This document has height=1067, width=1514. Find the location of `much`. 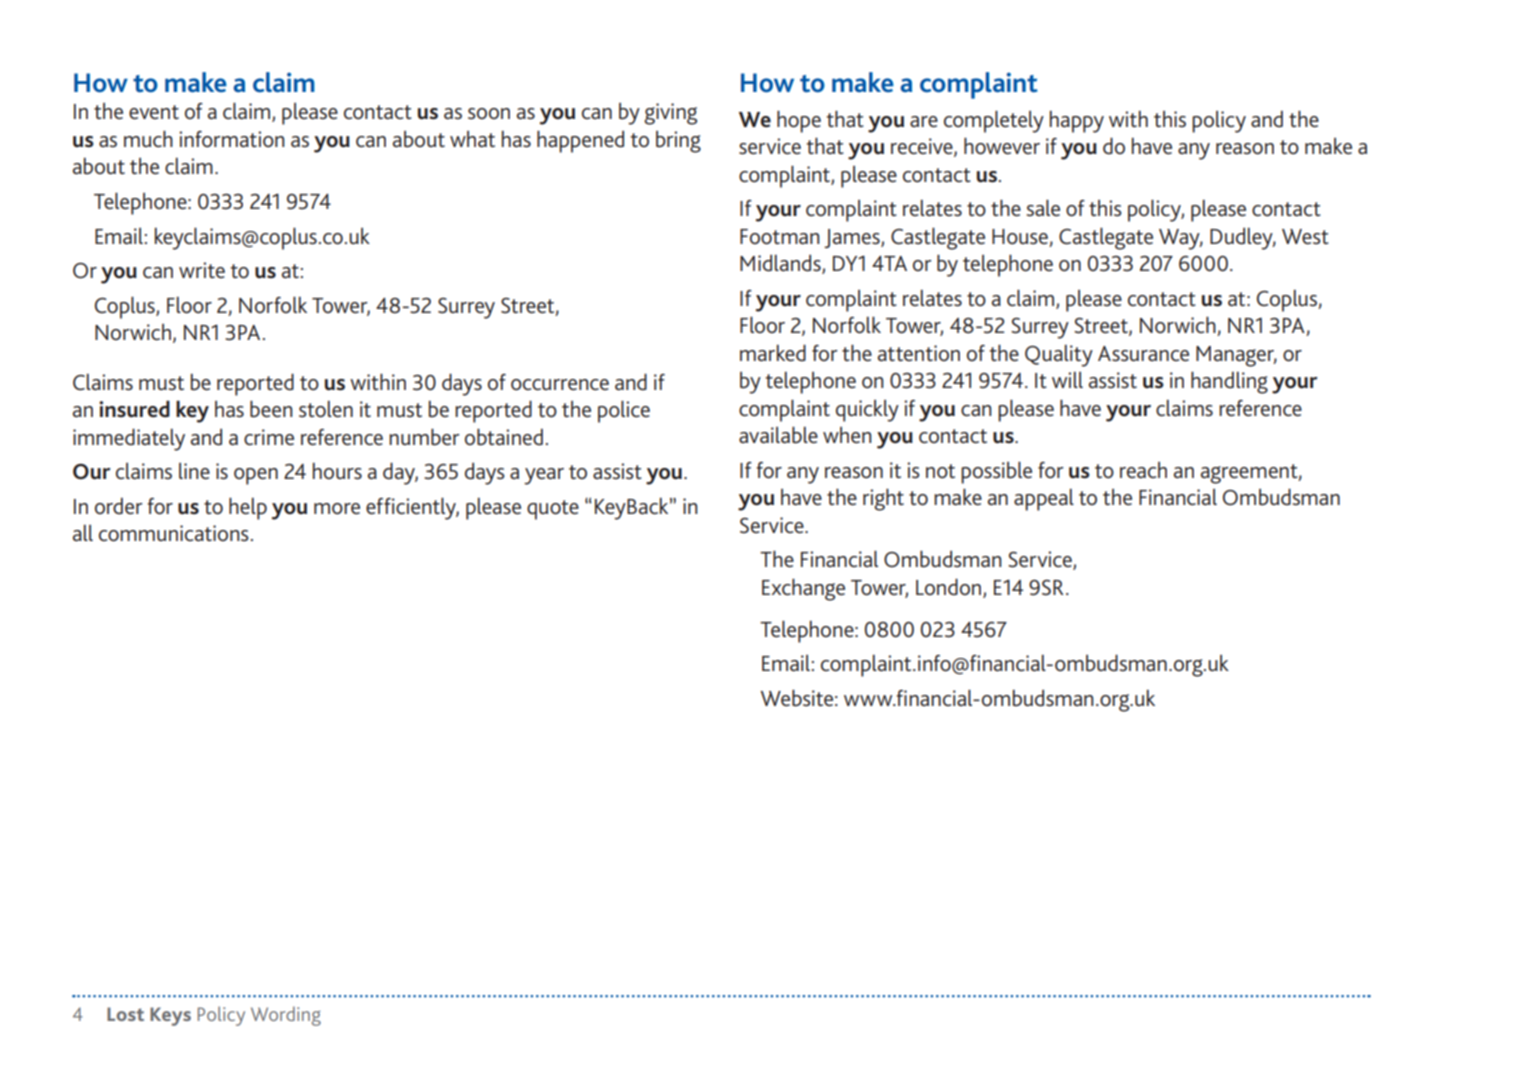

much is located at coordinates (148, 138).
